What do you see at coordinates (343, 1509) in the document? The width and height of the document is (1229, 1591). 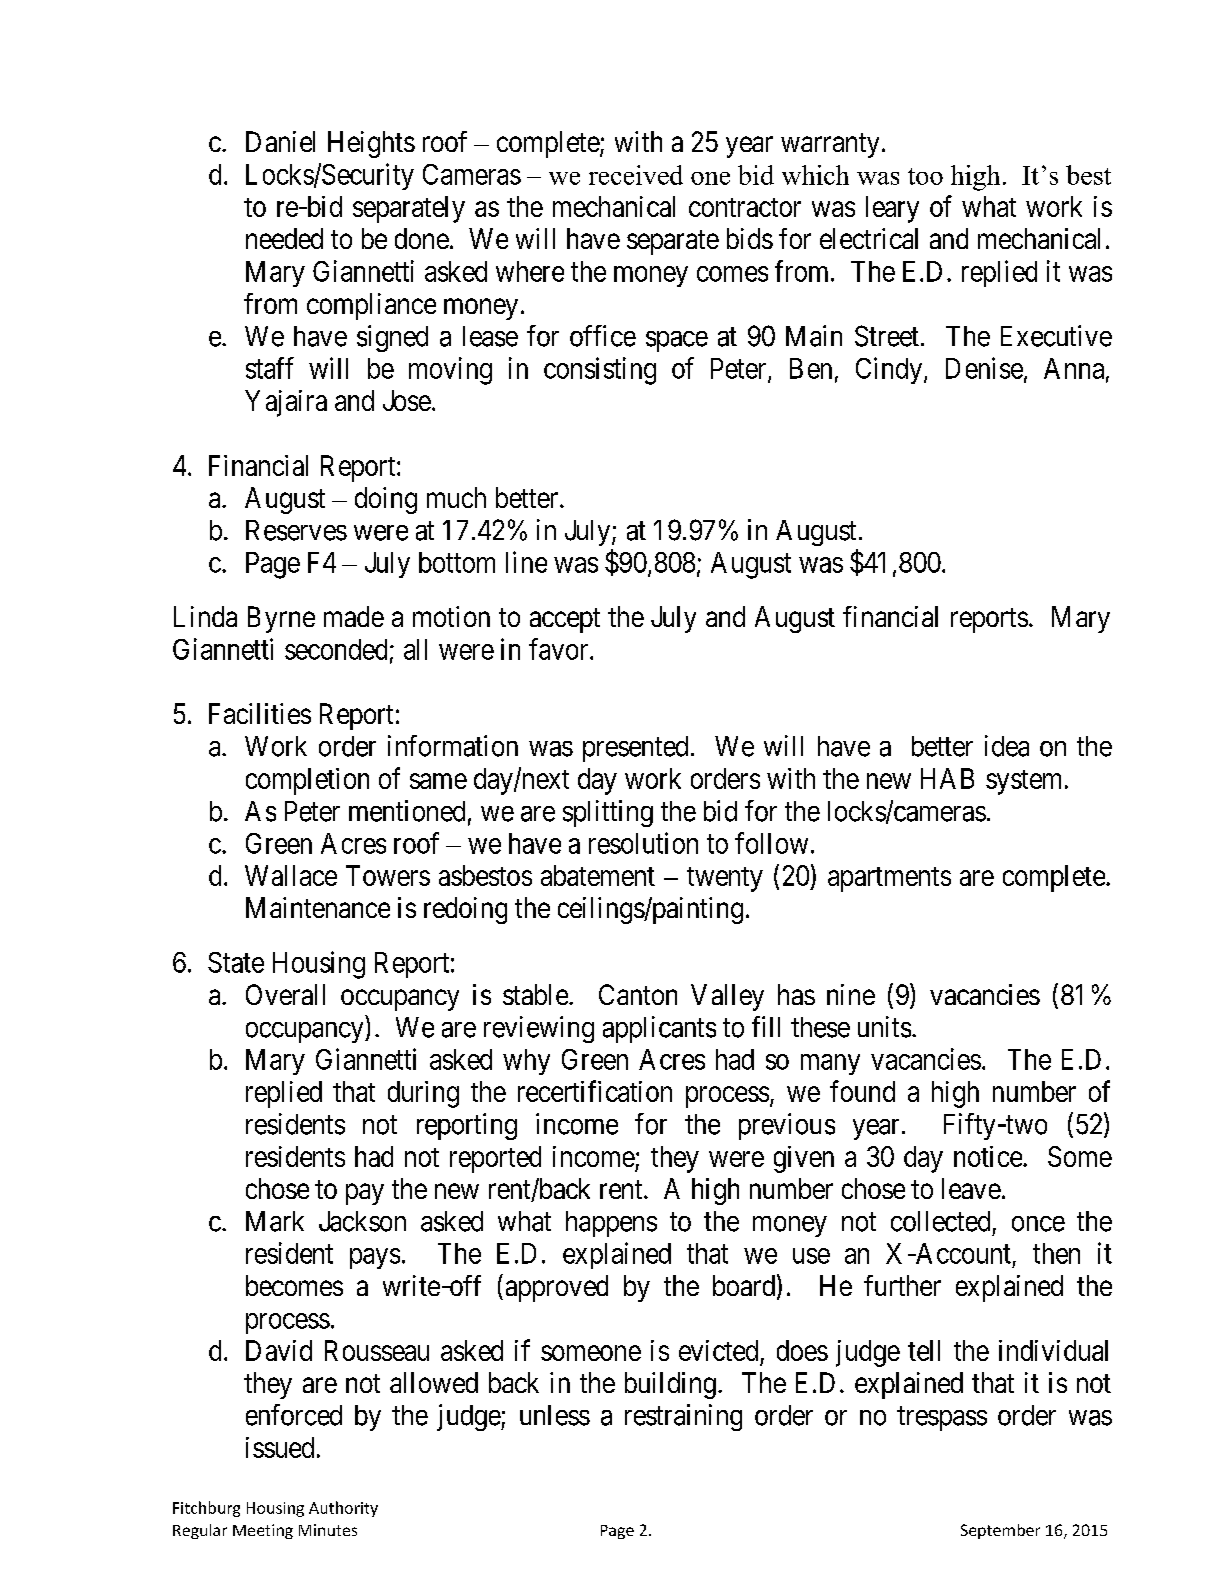 I see `Authority` at bounding box center [343, 1509].
